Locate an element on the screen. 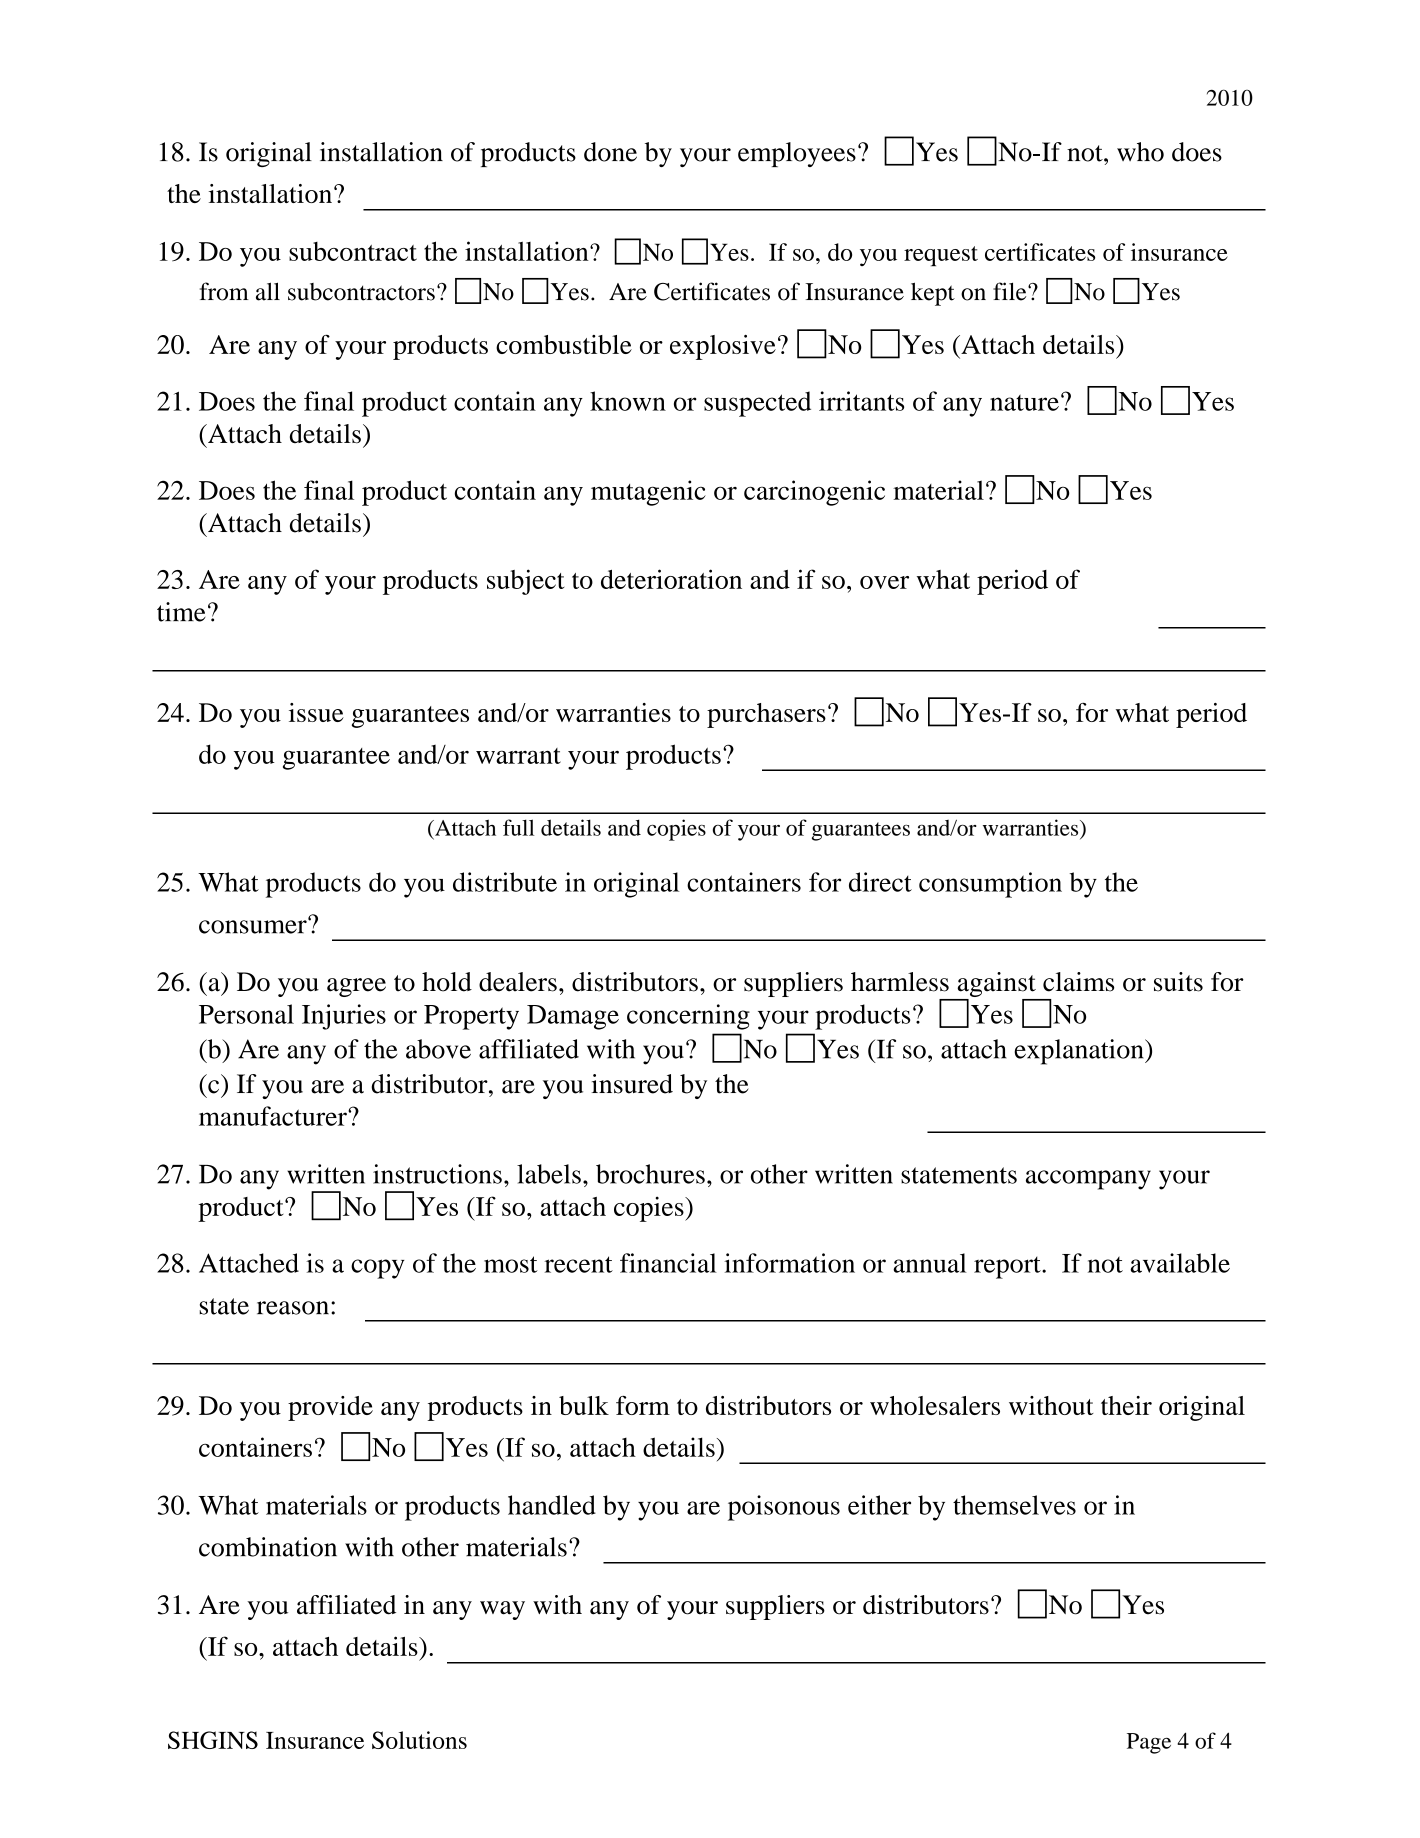  done is located at coordinates (610, 152).
